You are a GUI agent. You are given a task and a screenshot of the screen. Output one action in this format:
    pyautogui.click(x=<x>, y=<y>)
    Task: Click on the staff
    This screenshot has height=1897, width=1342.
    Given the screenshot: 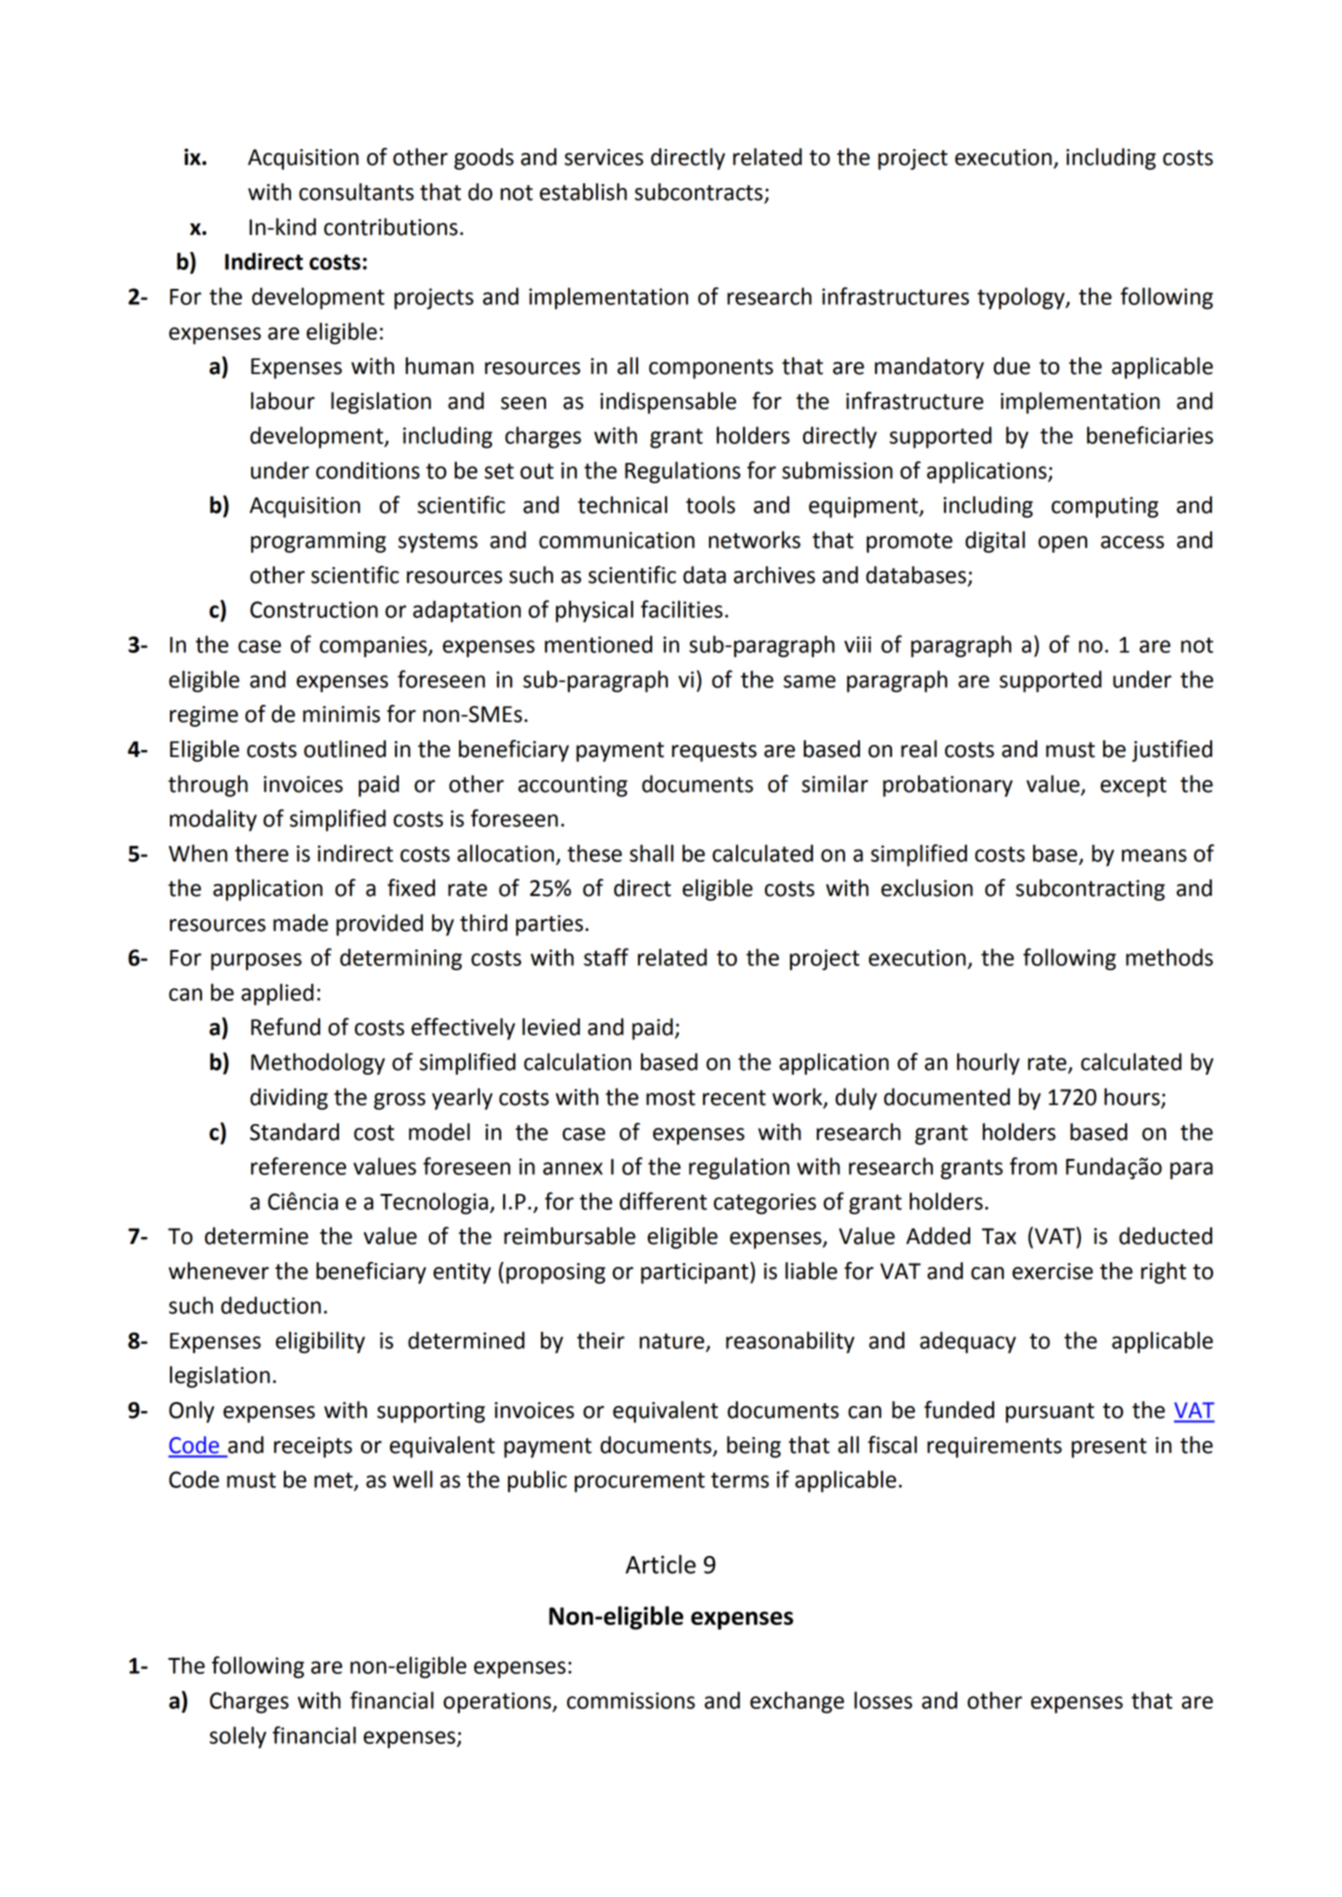 What is the action you would take?
    pyautogui.click(x=606, y=957)
